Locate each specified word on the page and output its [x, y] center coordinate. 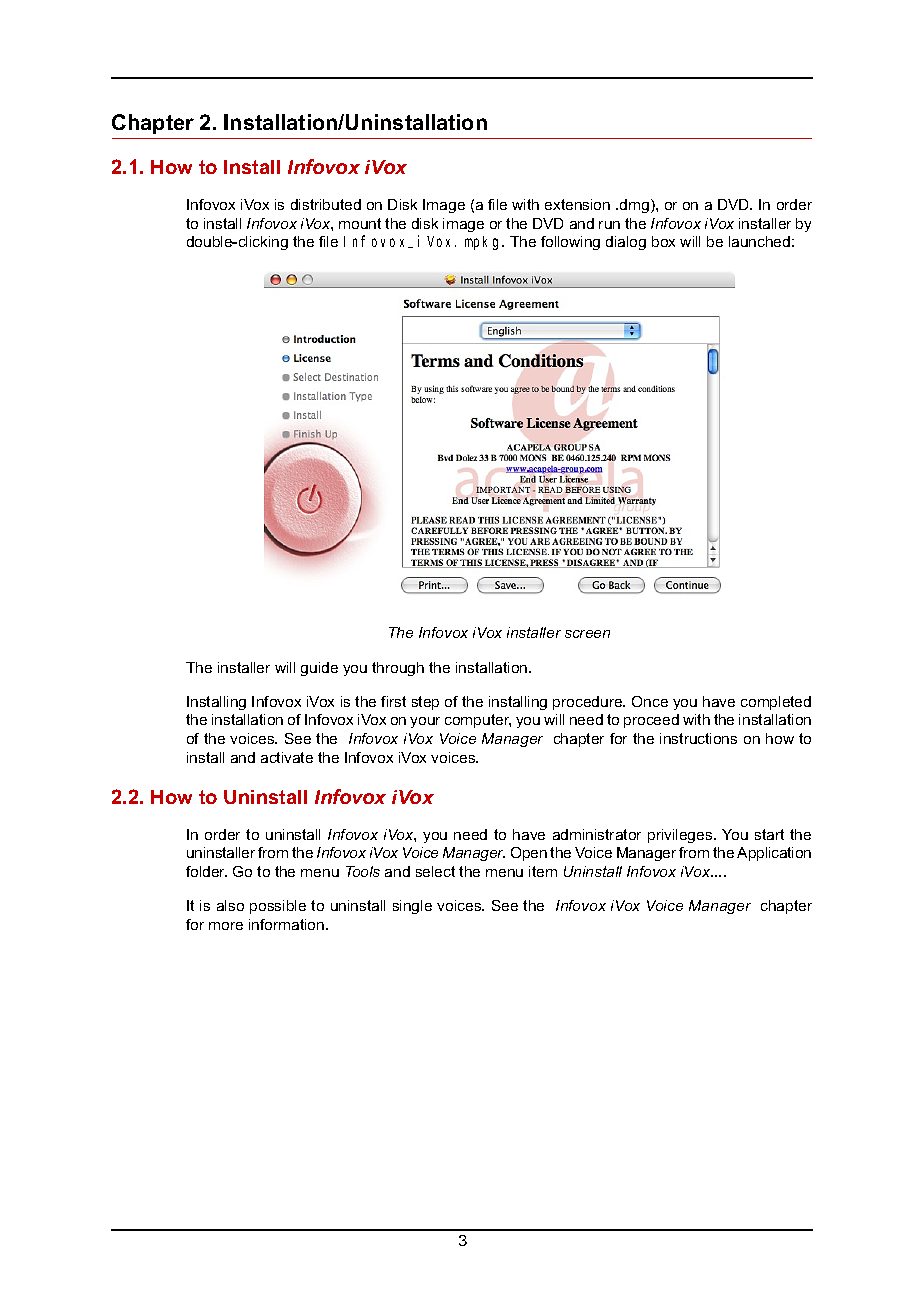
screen [587, 634]
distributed [326, 204]
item [543, 871]
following [570, 243]
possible [278, 907]
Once [650, 701]
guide [319, 669]
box [663, 241]
